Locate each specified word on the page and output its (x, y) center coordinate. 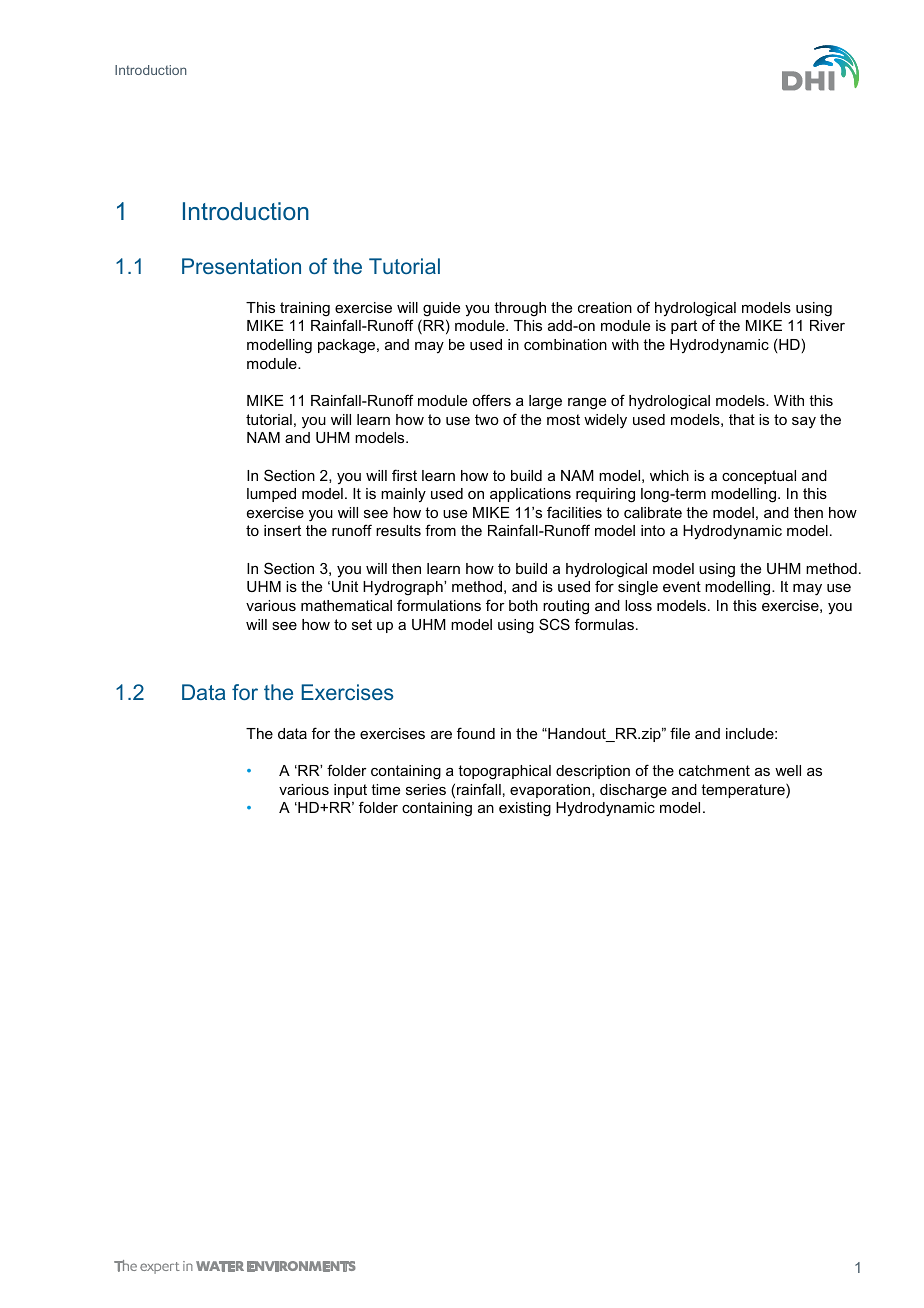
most (563, 419)
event (682, 586)
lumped (271, 495)
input (350, 791)
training (305, 309)
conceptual (759, 477)
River (827, 325)
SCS (554, 624)
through (520, 309)
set (362, 624)
